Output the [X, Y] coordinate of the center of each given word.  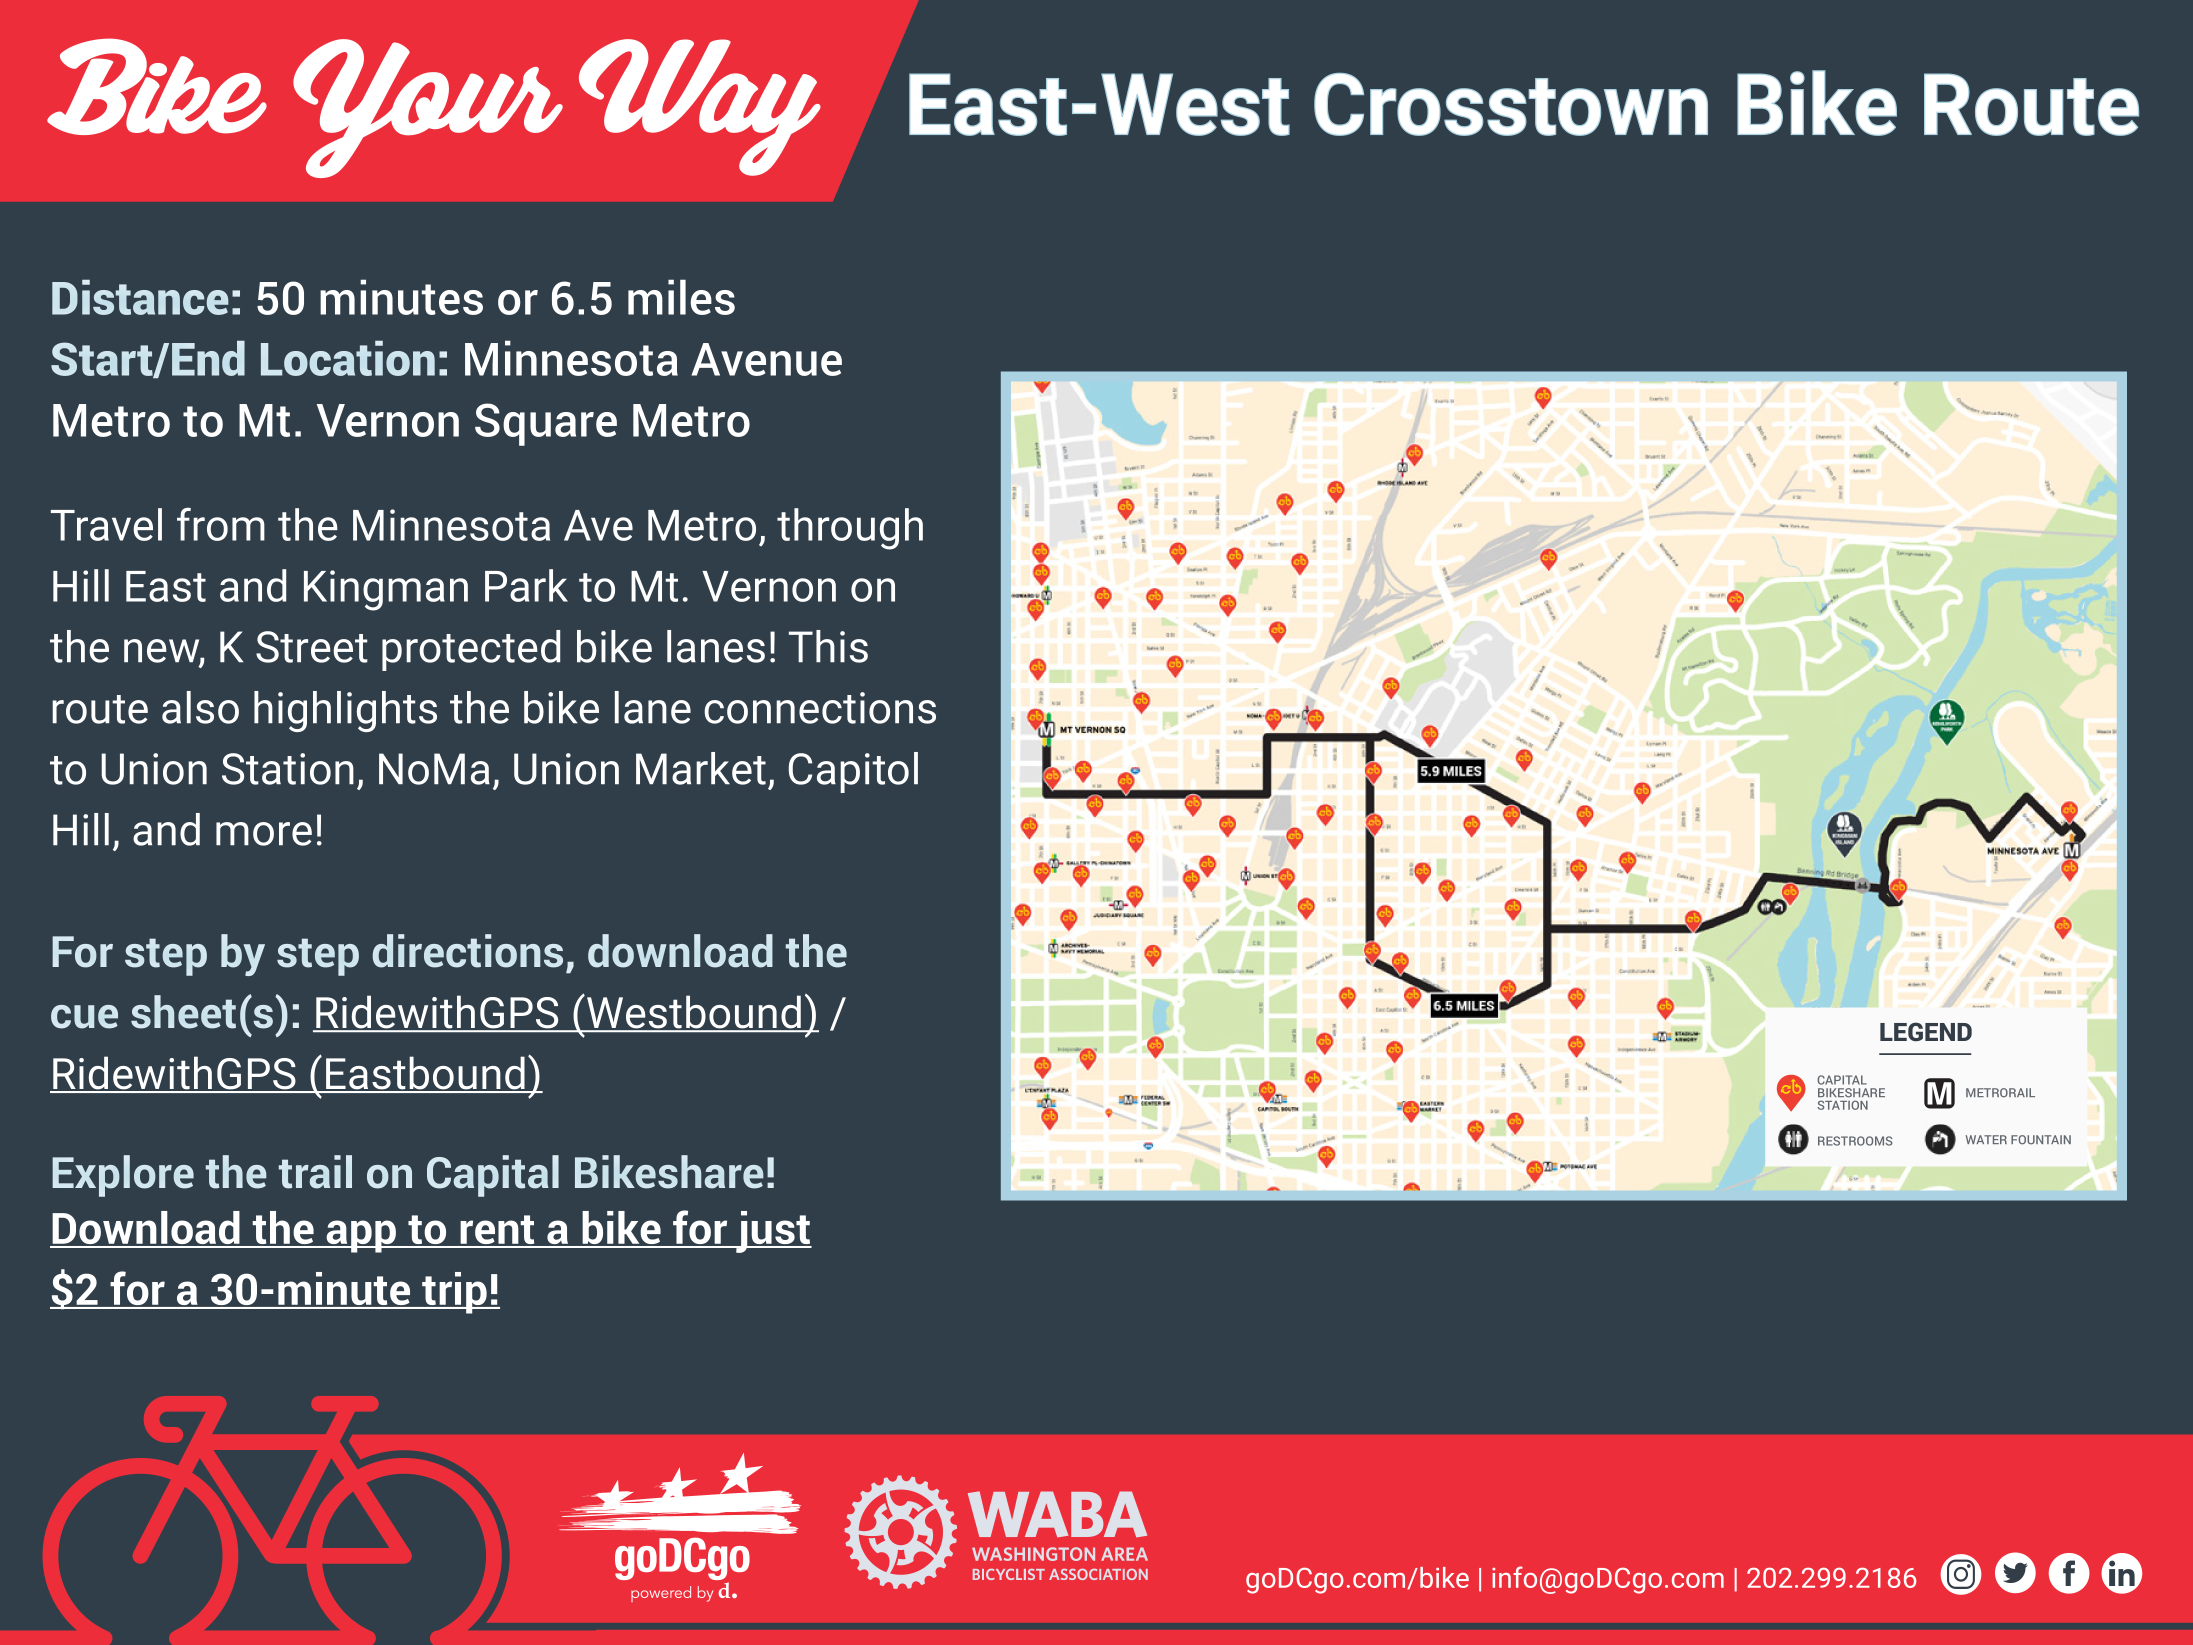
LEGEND [1926, 1031]
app [361, 1236]
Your [428, 108]
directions [468, 951]
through [850, 529]
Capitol [853, 772]
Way [700, 107]
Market [701, 768]
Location [348, 358]
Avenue [766, 359]
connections [820, 708]
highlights [345, 711]
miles [681, 297]
